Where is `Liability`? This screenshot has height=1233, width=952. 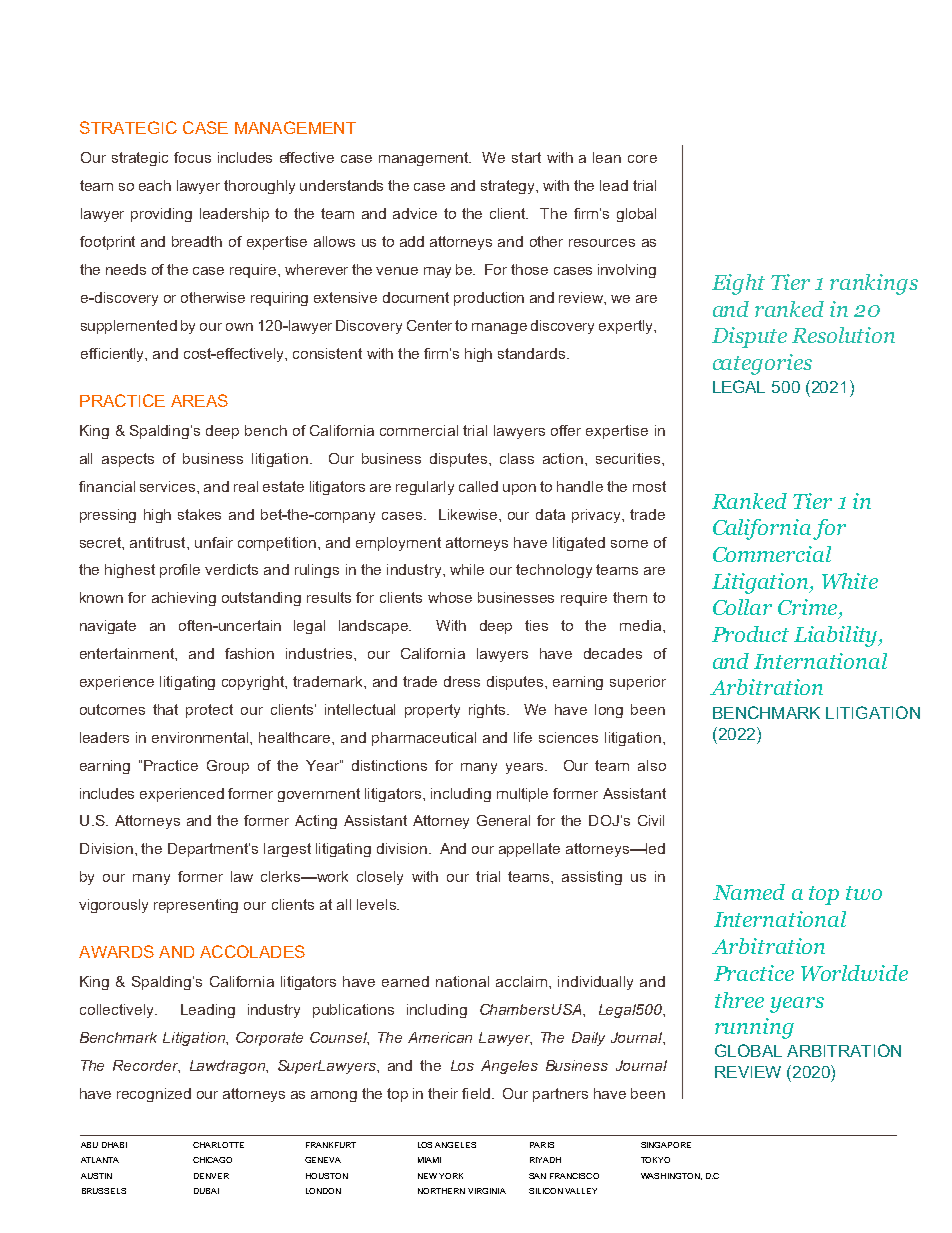
Liability is located at coordinates (836, 636).
